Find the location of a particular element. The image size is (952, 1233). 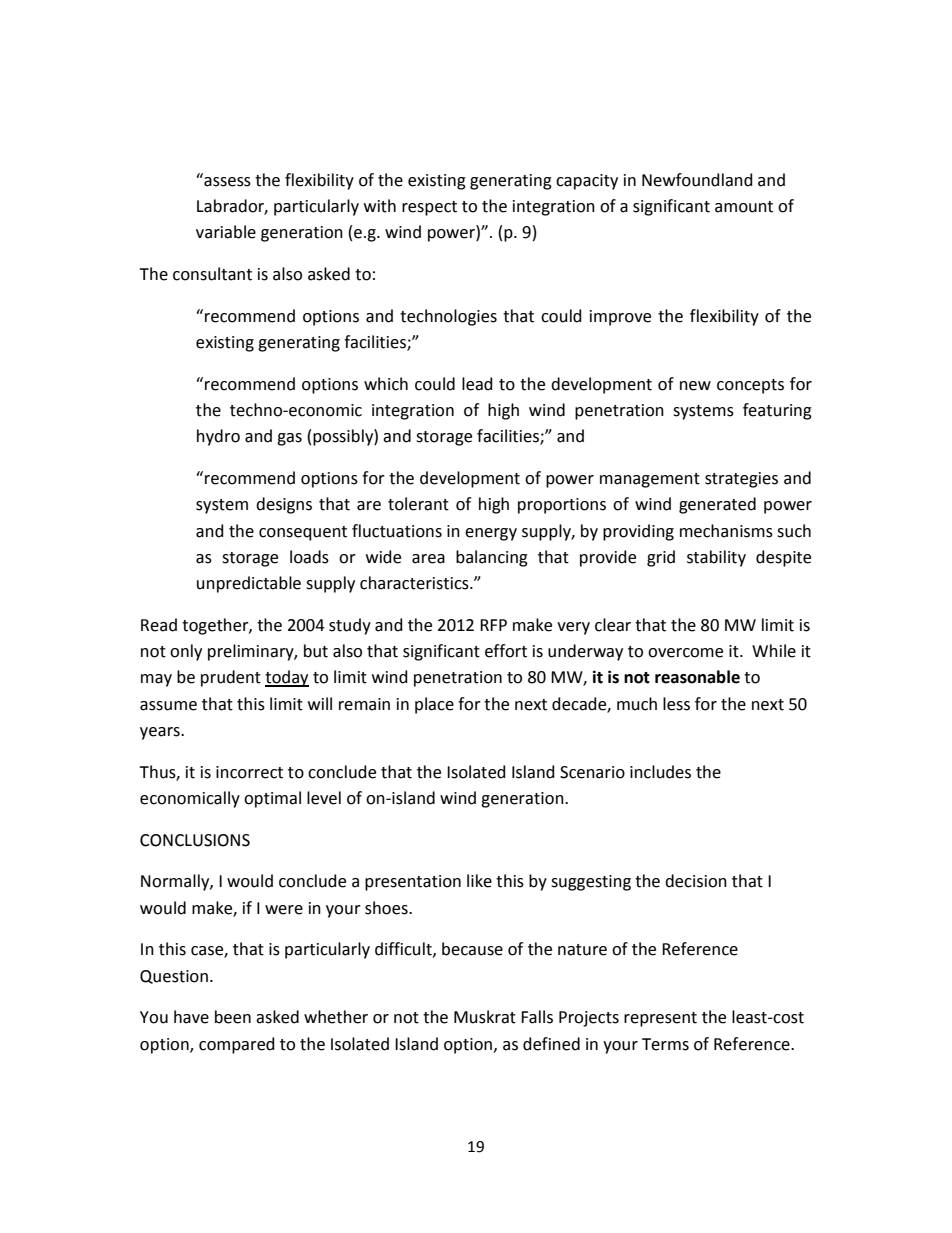

lead is located at coordinates (477, 384).
